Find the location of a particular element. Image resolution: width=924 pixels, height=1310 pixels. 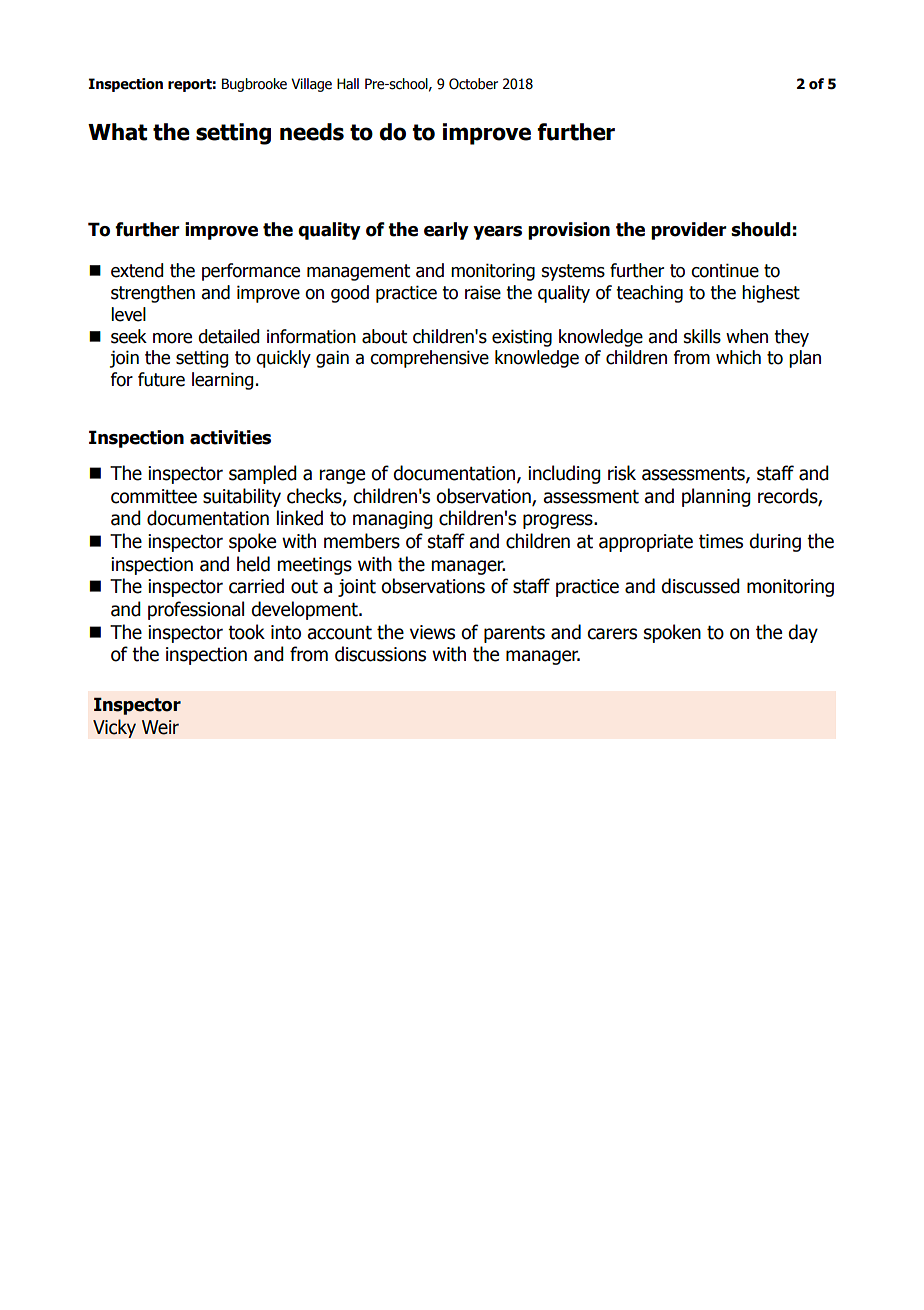

strengthen is located at coordinates (153, 294).
